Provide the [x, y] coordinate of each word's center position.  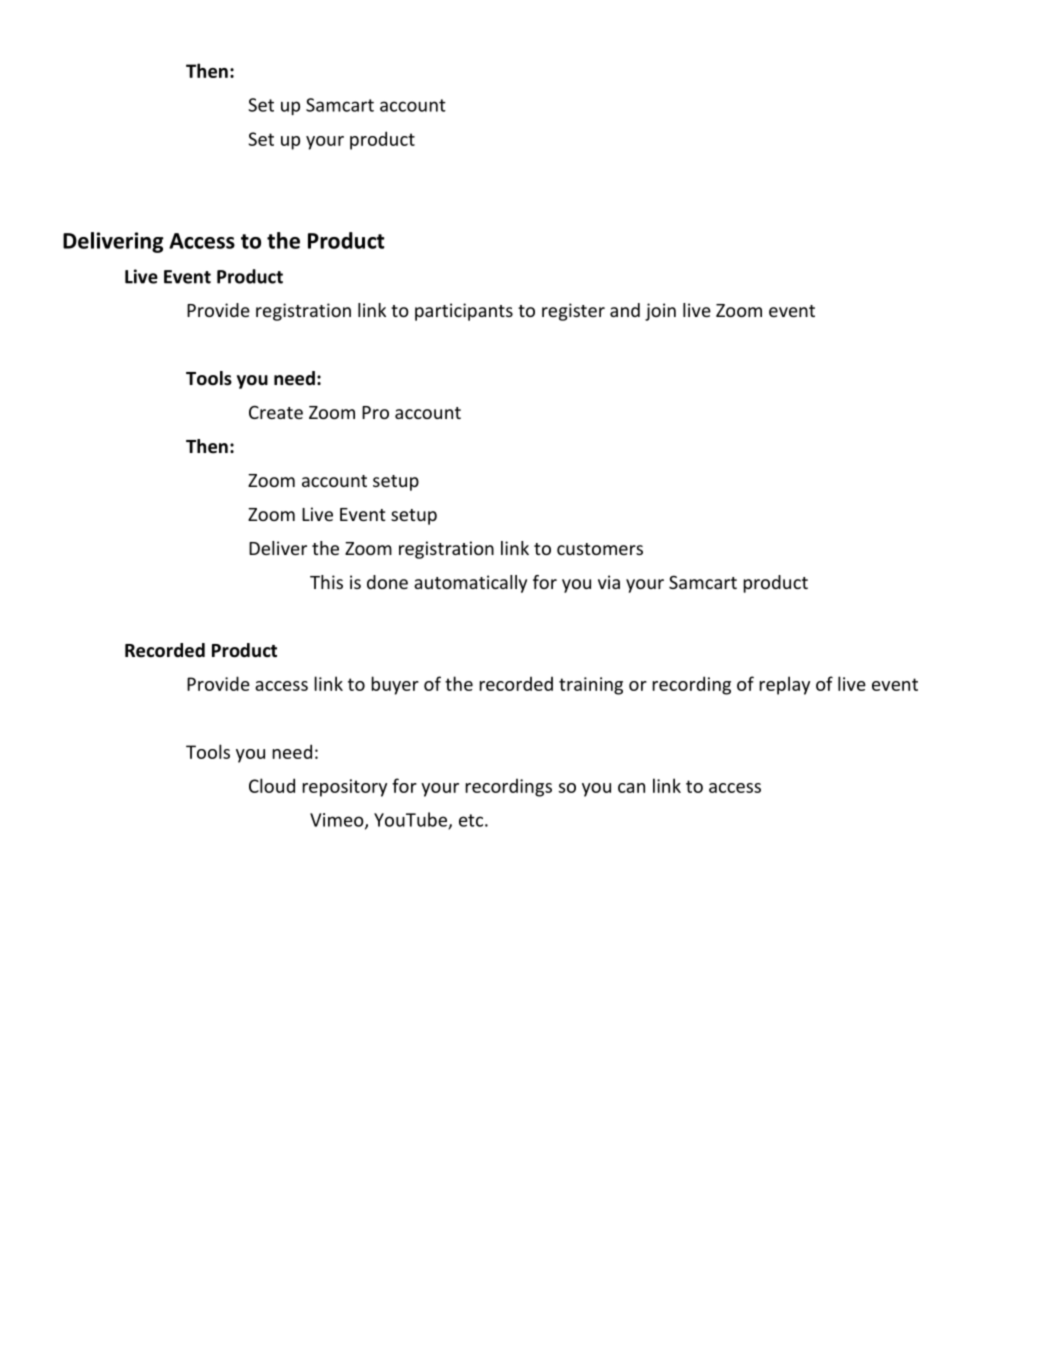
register [573, 312]
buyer [395, 685]
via [609, 582]
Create [276, 412]
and [625, 310]
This [326, 582]
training [591, 686]
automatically [470, 584]
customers [600, 549]
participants [464, 312]
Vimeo [338, 821]
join [660, 312]
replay [784, 685]
